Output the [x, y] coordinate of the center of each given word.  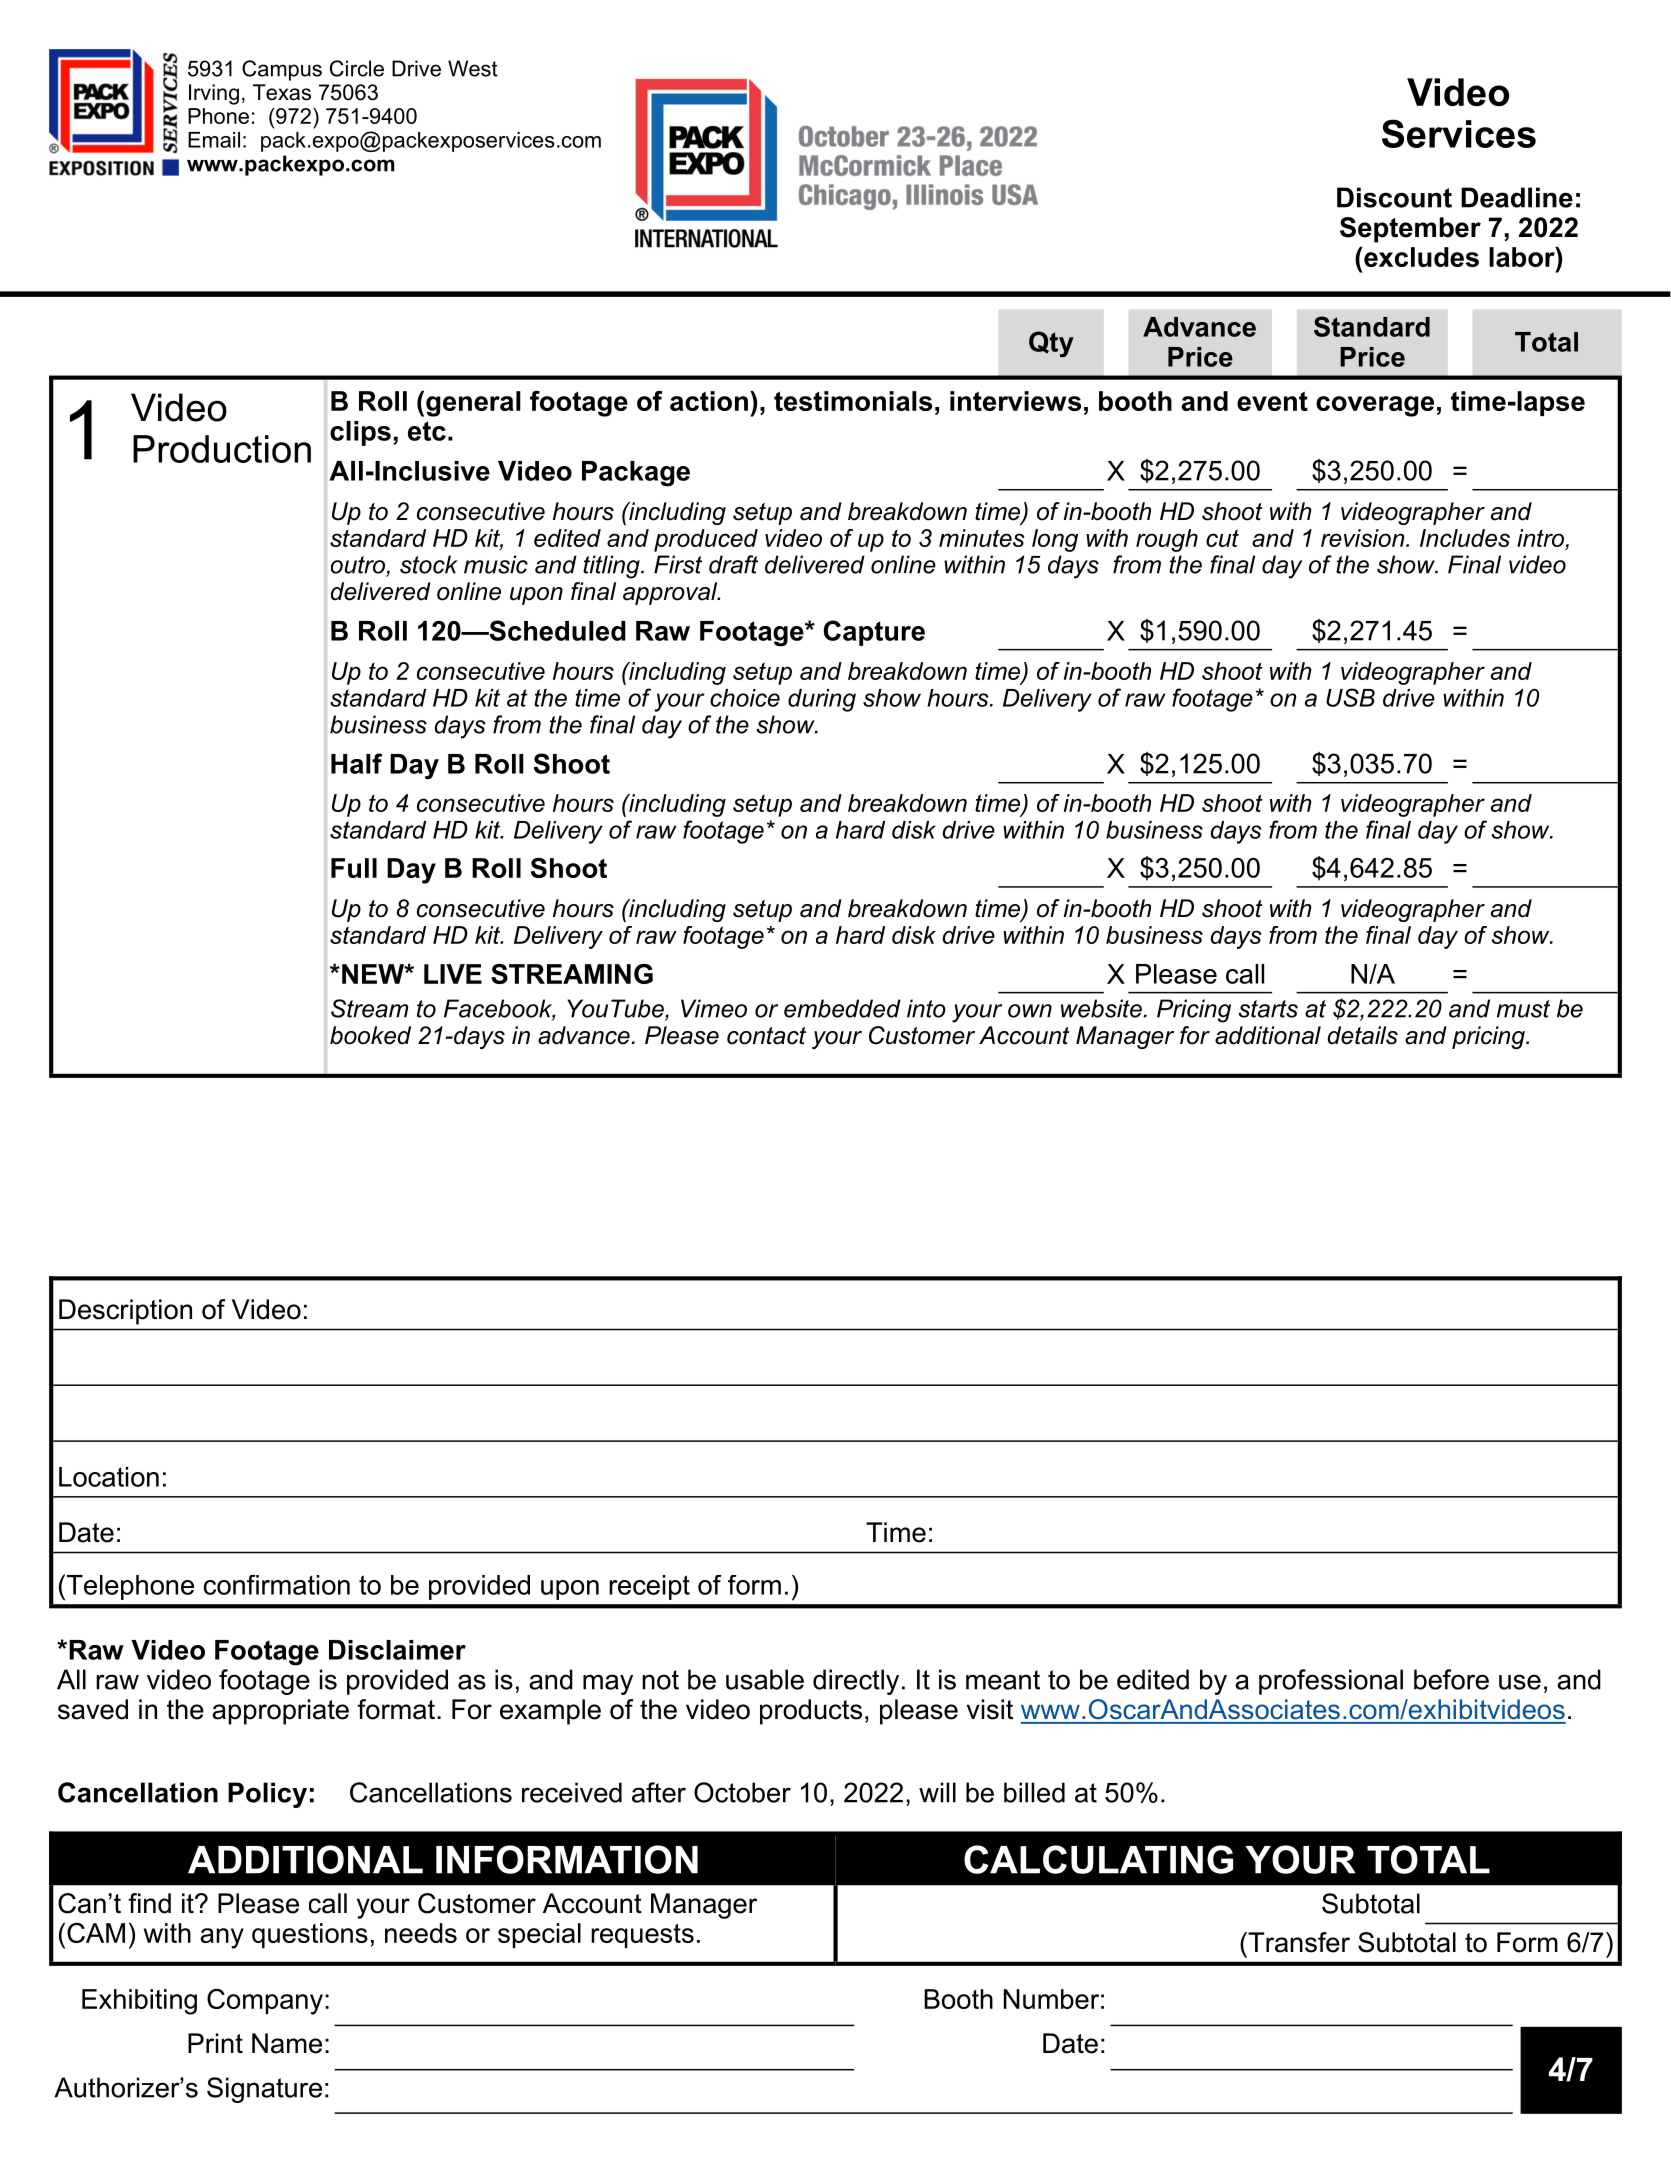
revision [1364, 538]
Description [125, 1312]
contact [766, 1036]
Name [287, 2043]
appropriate [280, 1712]
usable [765, 1679]
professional [1331, 1682]
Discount [1394, 197]
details [1363, 1035]
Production [222, 449]
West [473, 68]
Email [214, 140]
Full [354, 868]
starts [1268, 1009]
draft [733, 564]
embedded [842, 1008]
